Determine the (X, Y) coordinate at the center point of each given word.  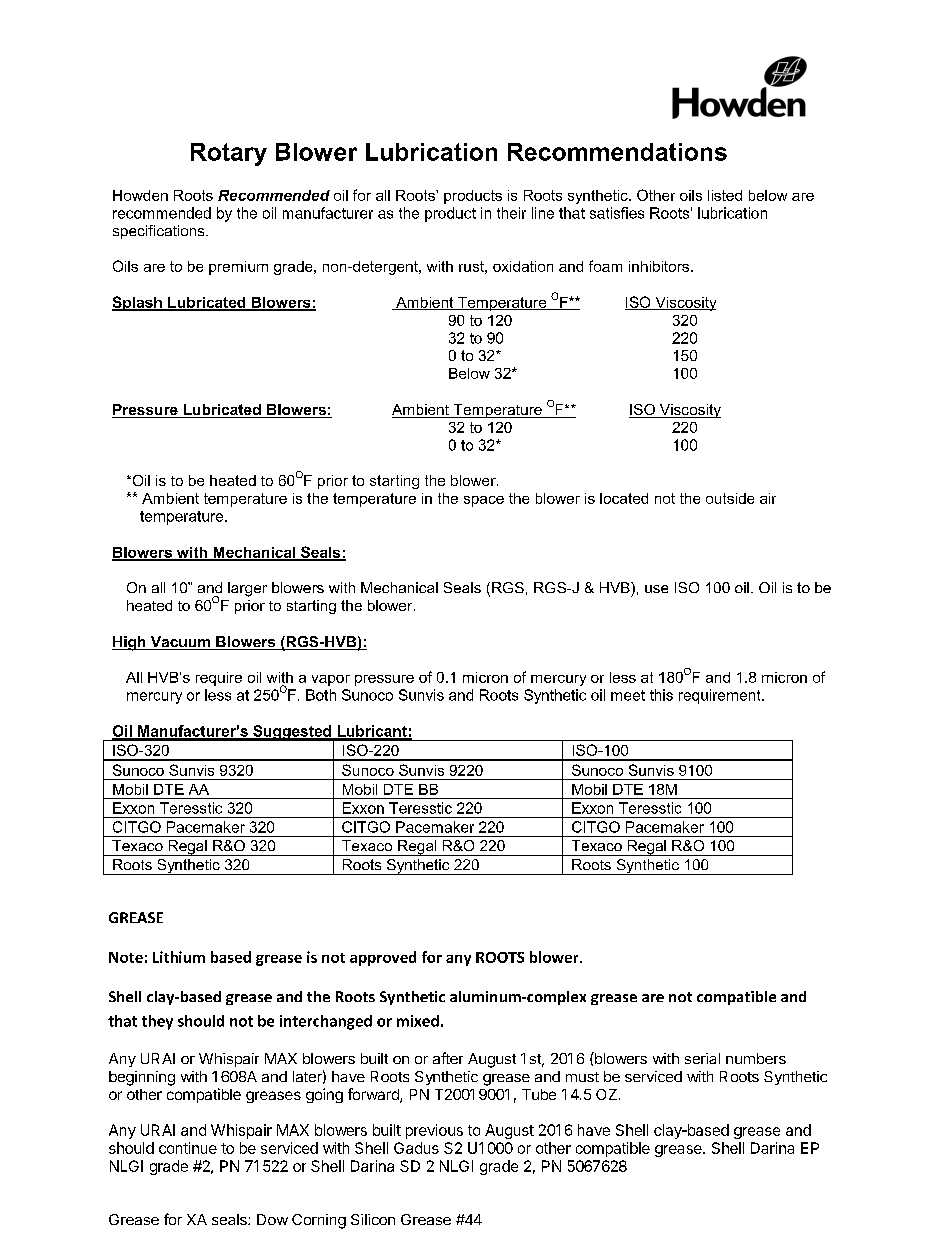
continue (188, 1148)
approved (383, 958)
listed (725, 195)
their (511, 213)
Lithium (179, 957)
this (661, 695)
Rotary (229, 154)
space (484, 501)
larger (247, 589)
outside (730, 498)
